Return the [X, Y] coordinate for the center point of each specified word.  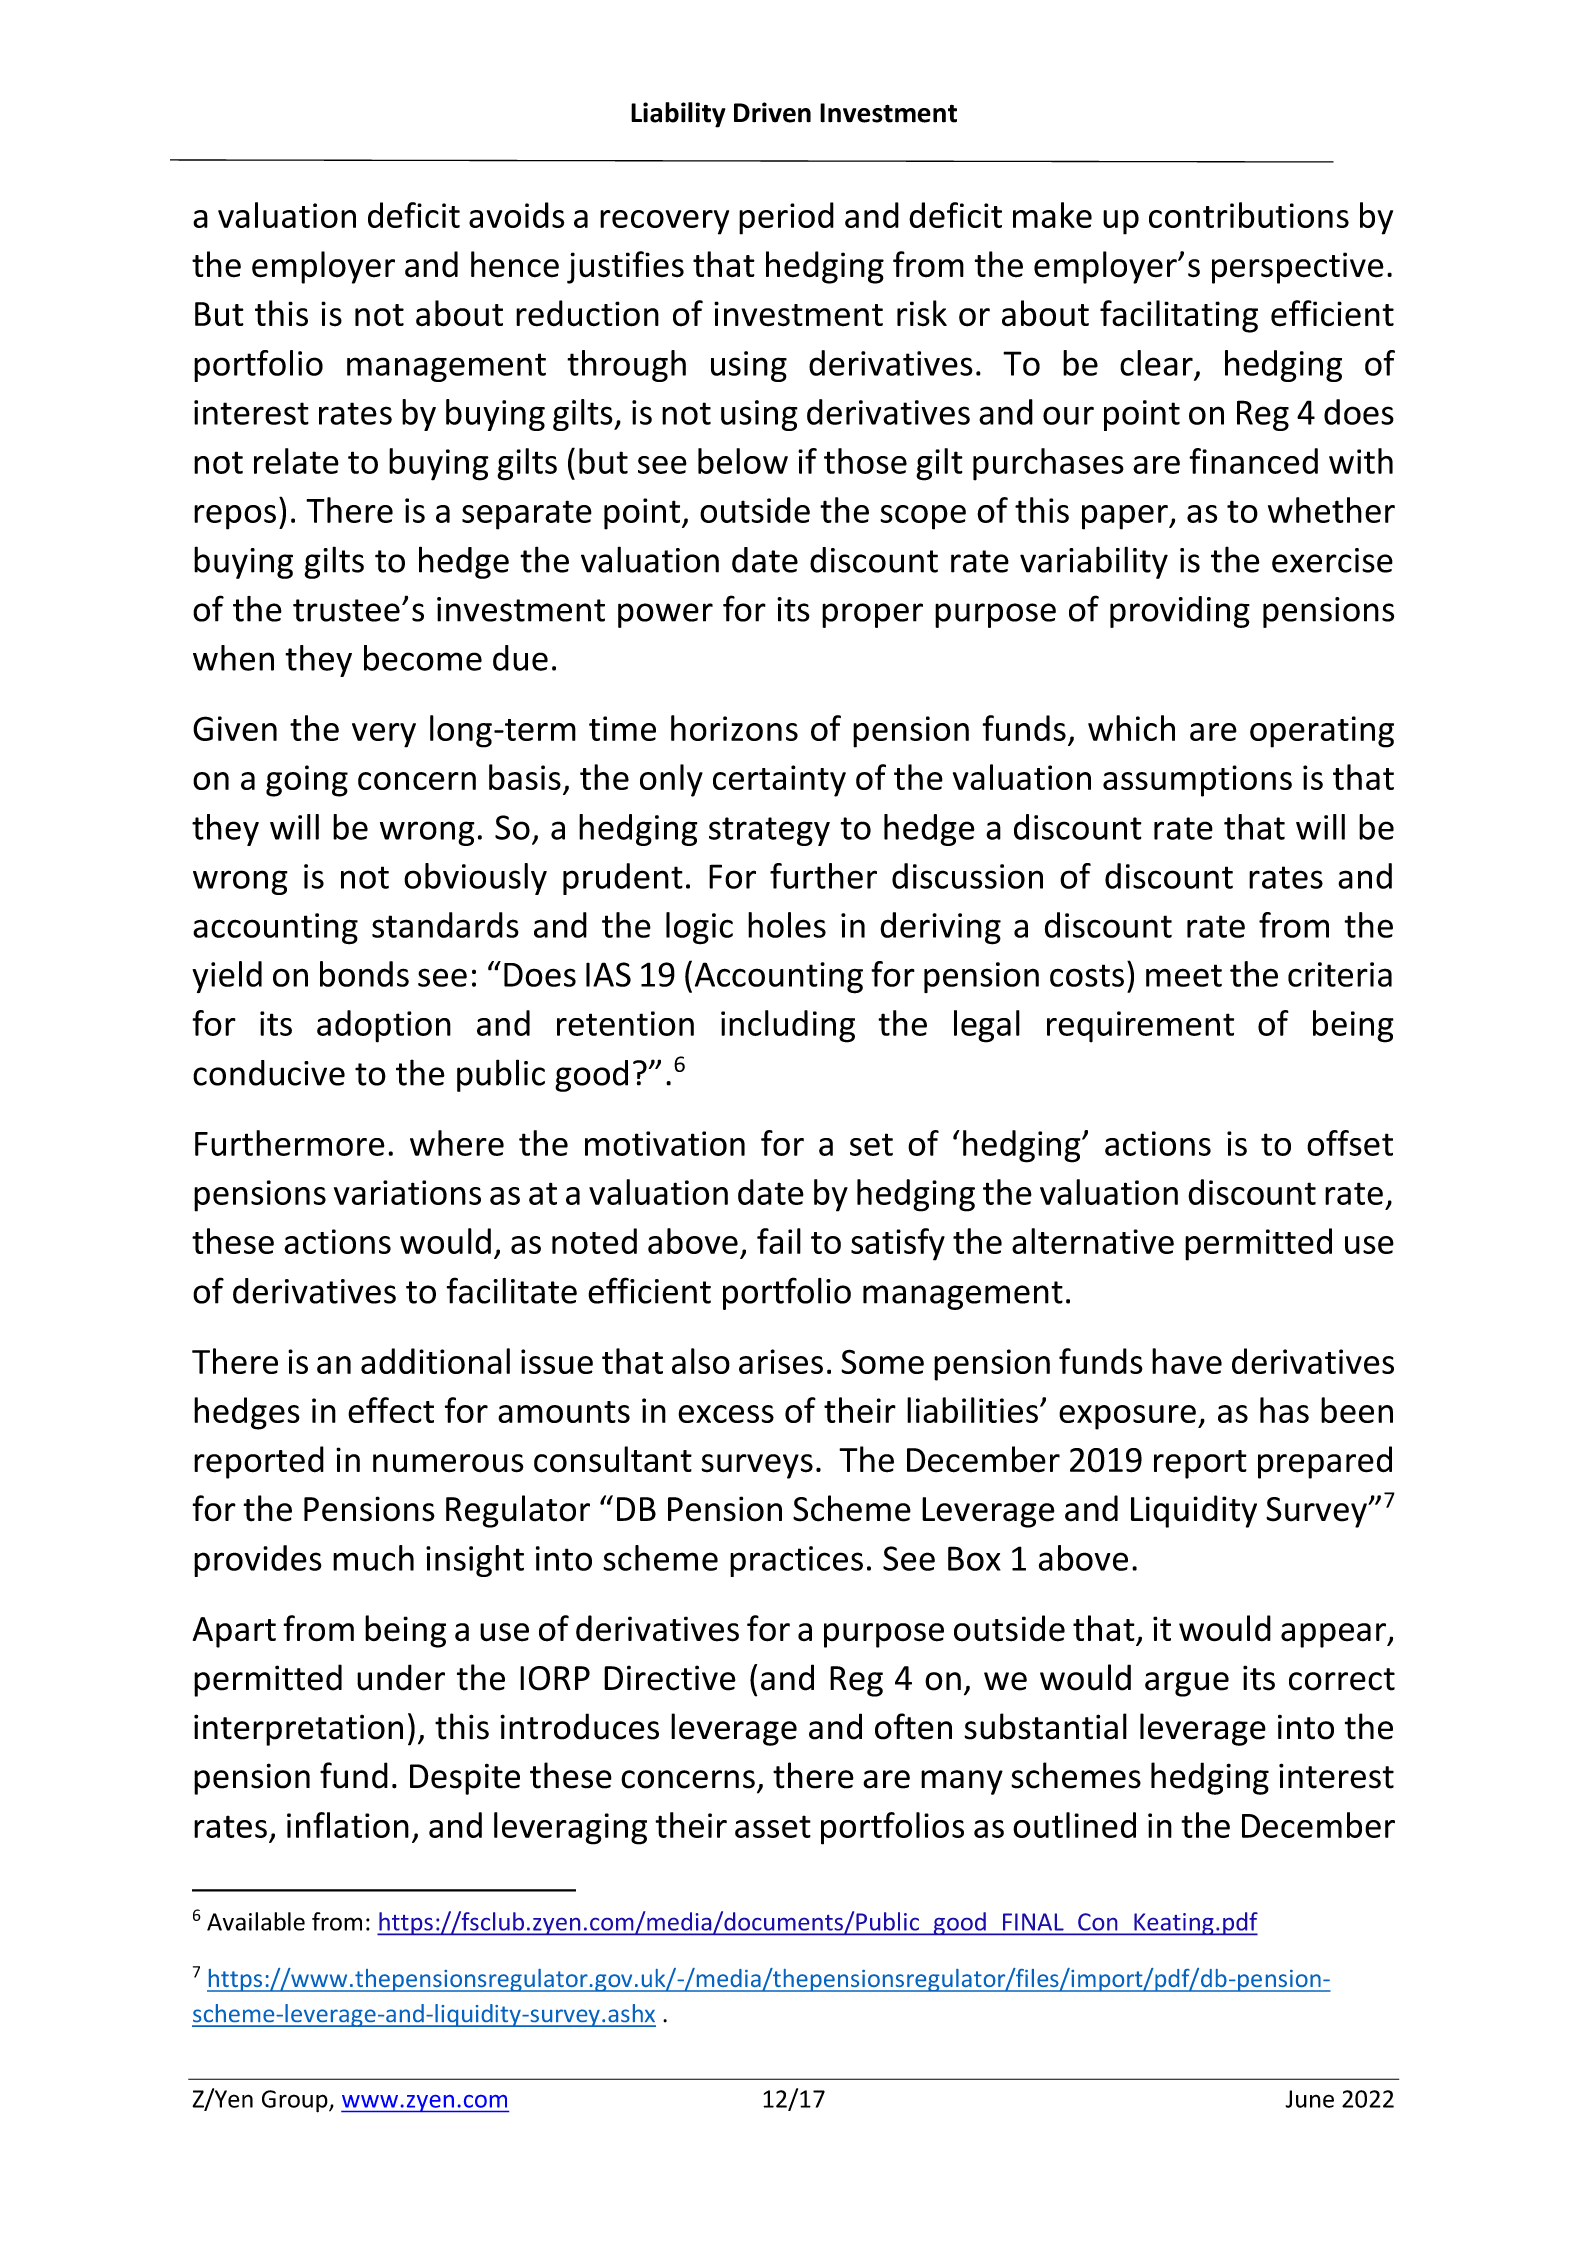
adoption [384, 1026]
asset [773, 1826]
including [788, 1026]
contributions [1249, 215]
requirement [1140, 1027]
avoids [516, 215]
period [786, 218]
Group [296, 2101]
